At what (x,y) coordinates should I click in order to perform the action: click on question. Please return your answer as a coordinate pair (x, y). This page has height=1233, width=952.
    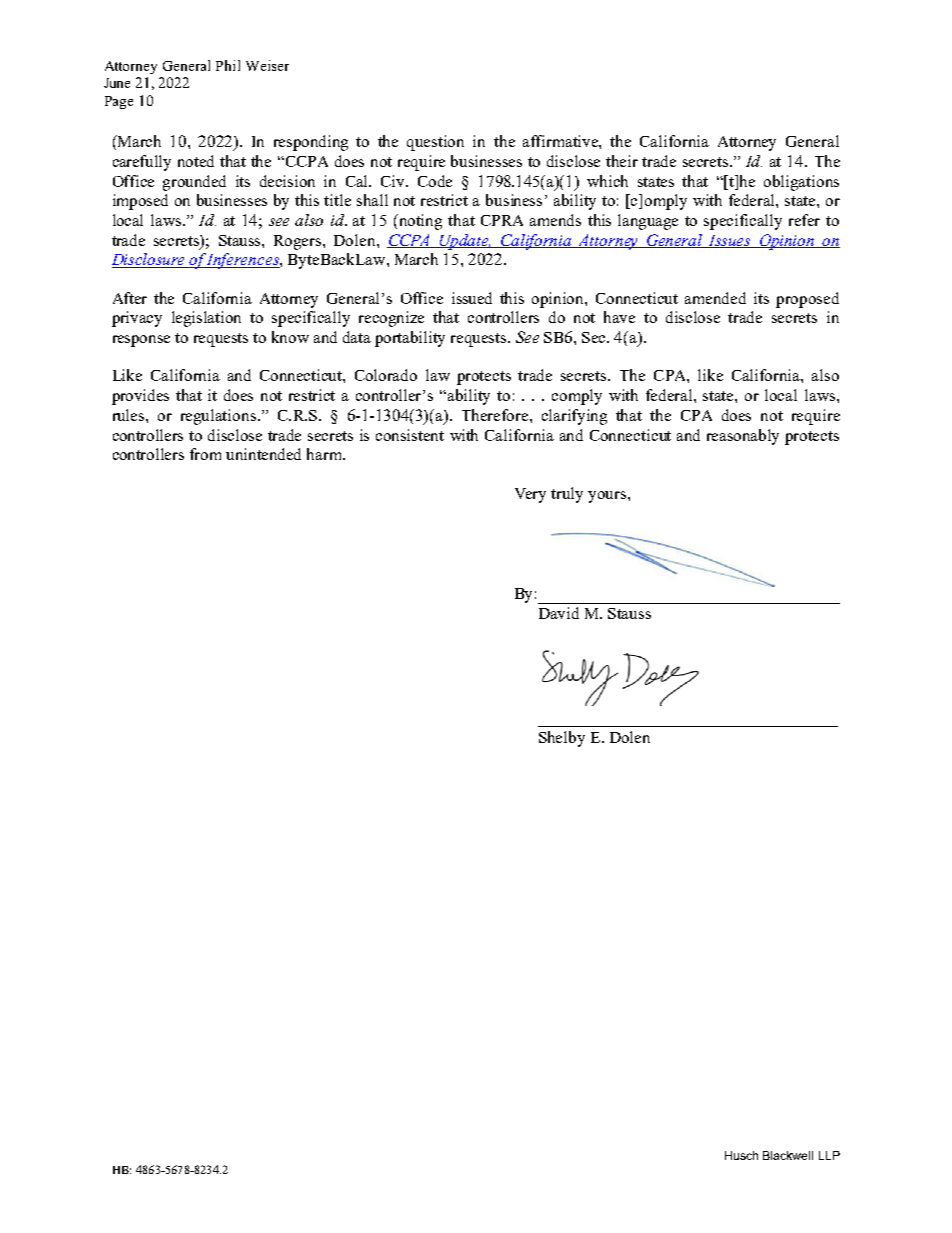
    Looking at the image, I should click on (435, 143).
